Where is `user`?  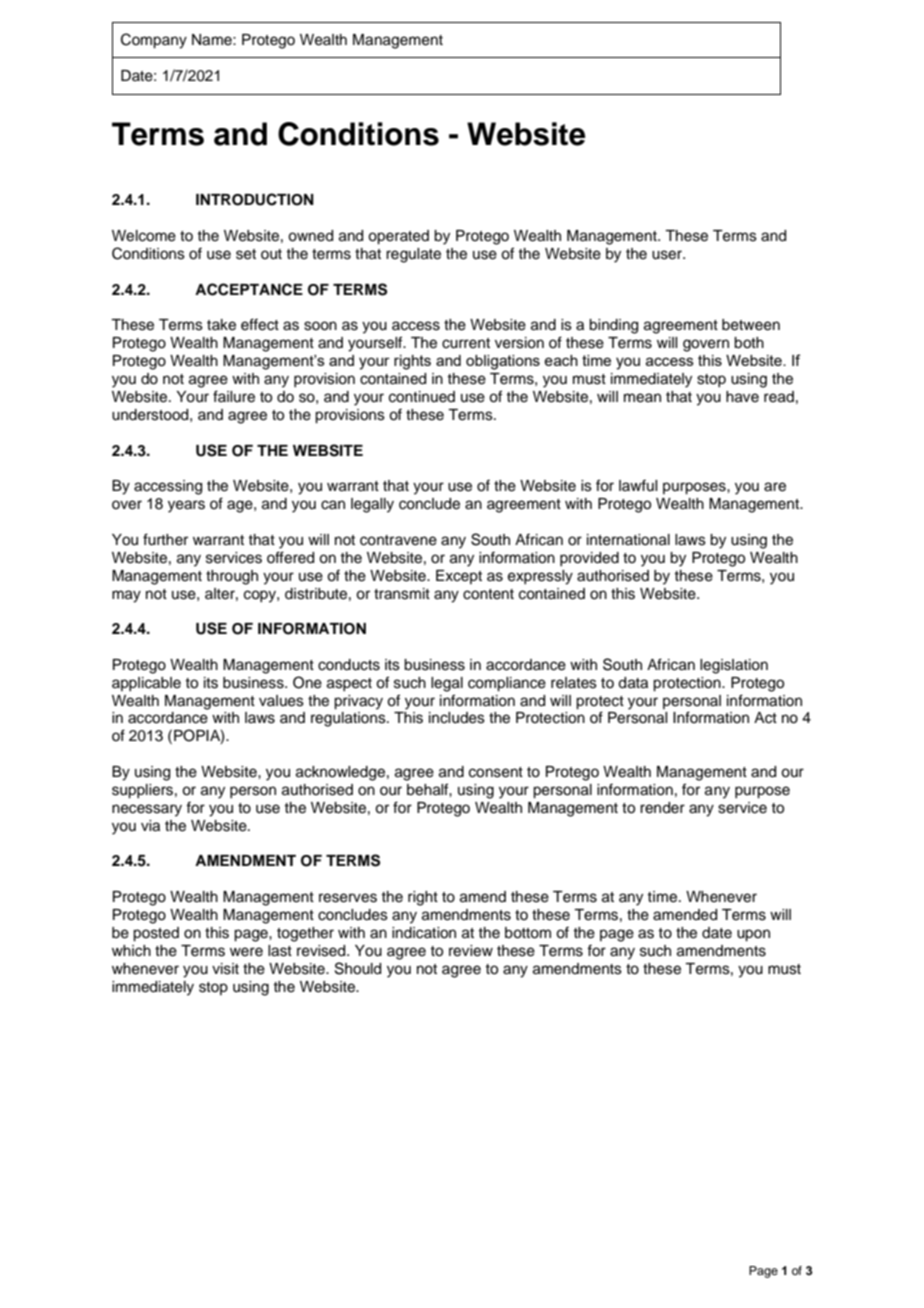 user is located at coordinates (668, 255).
